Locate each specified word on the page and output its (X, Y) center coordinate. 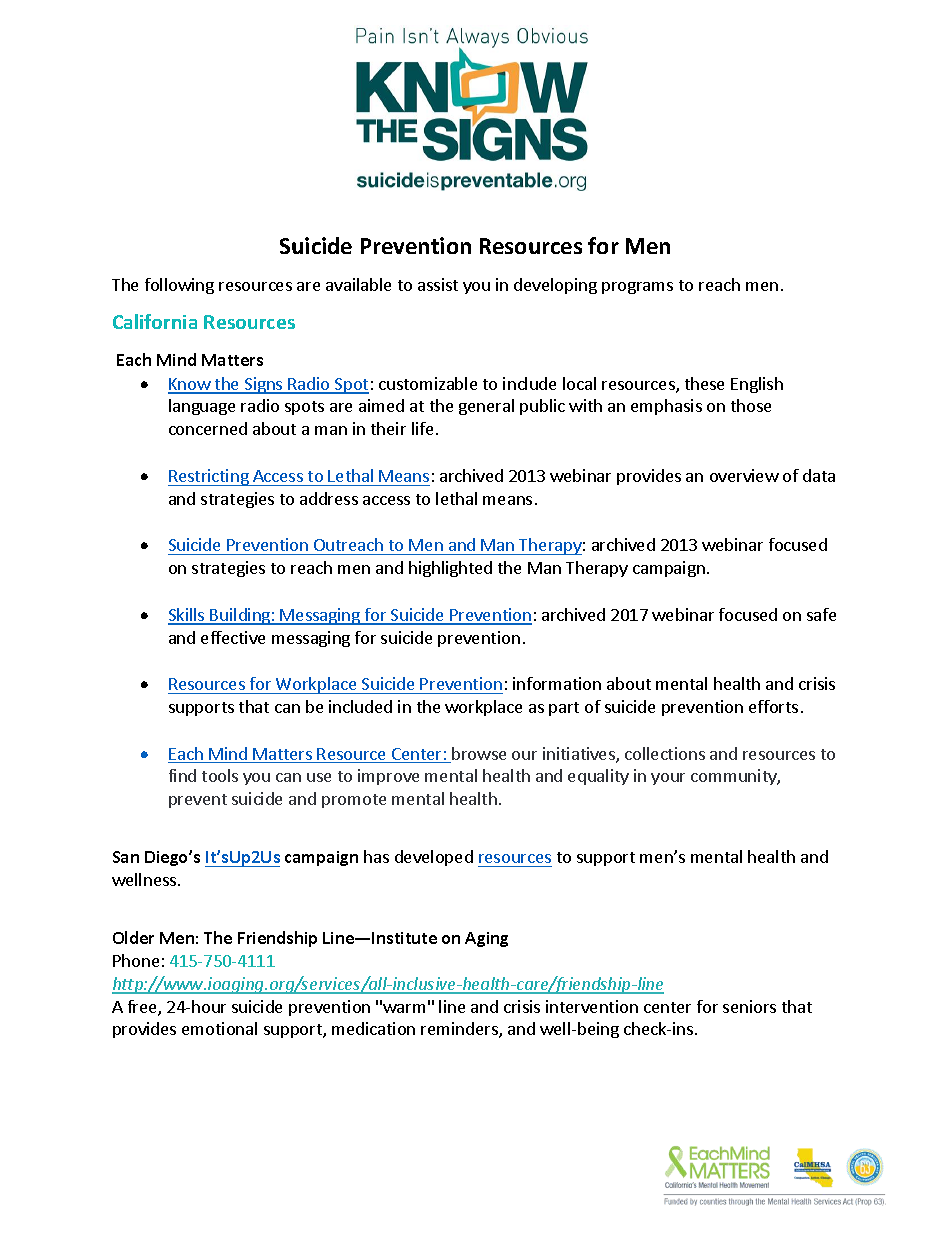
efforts (773, 706)
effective (233, 637)
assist (438, 284)
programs (637, 288)
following (179, 286)
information (557, 683)
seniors (749, 1006)
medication (373, 1028)
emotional (219, 1028)
